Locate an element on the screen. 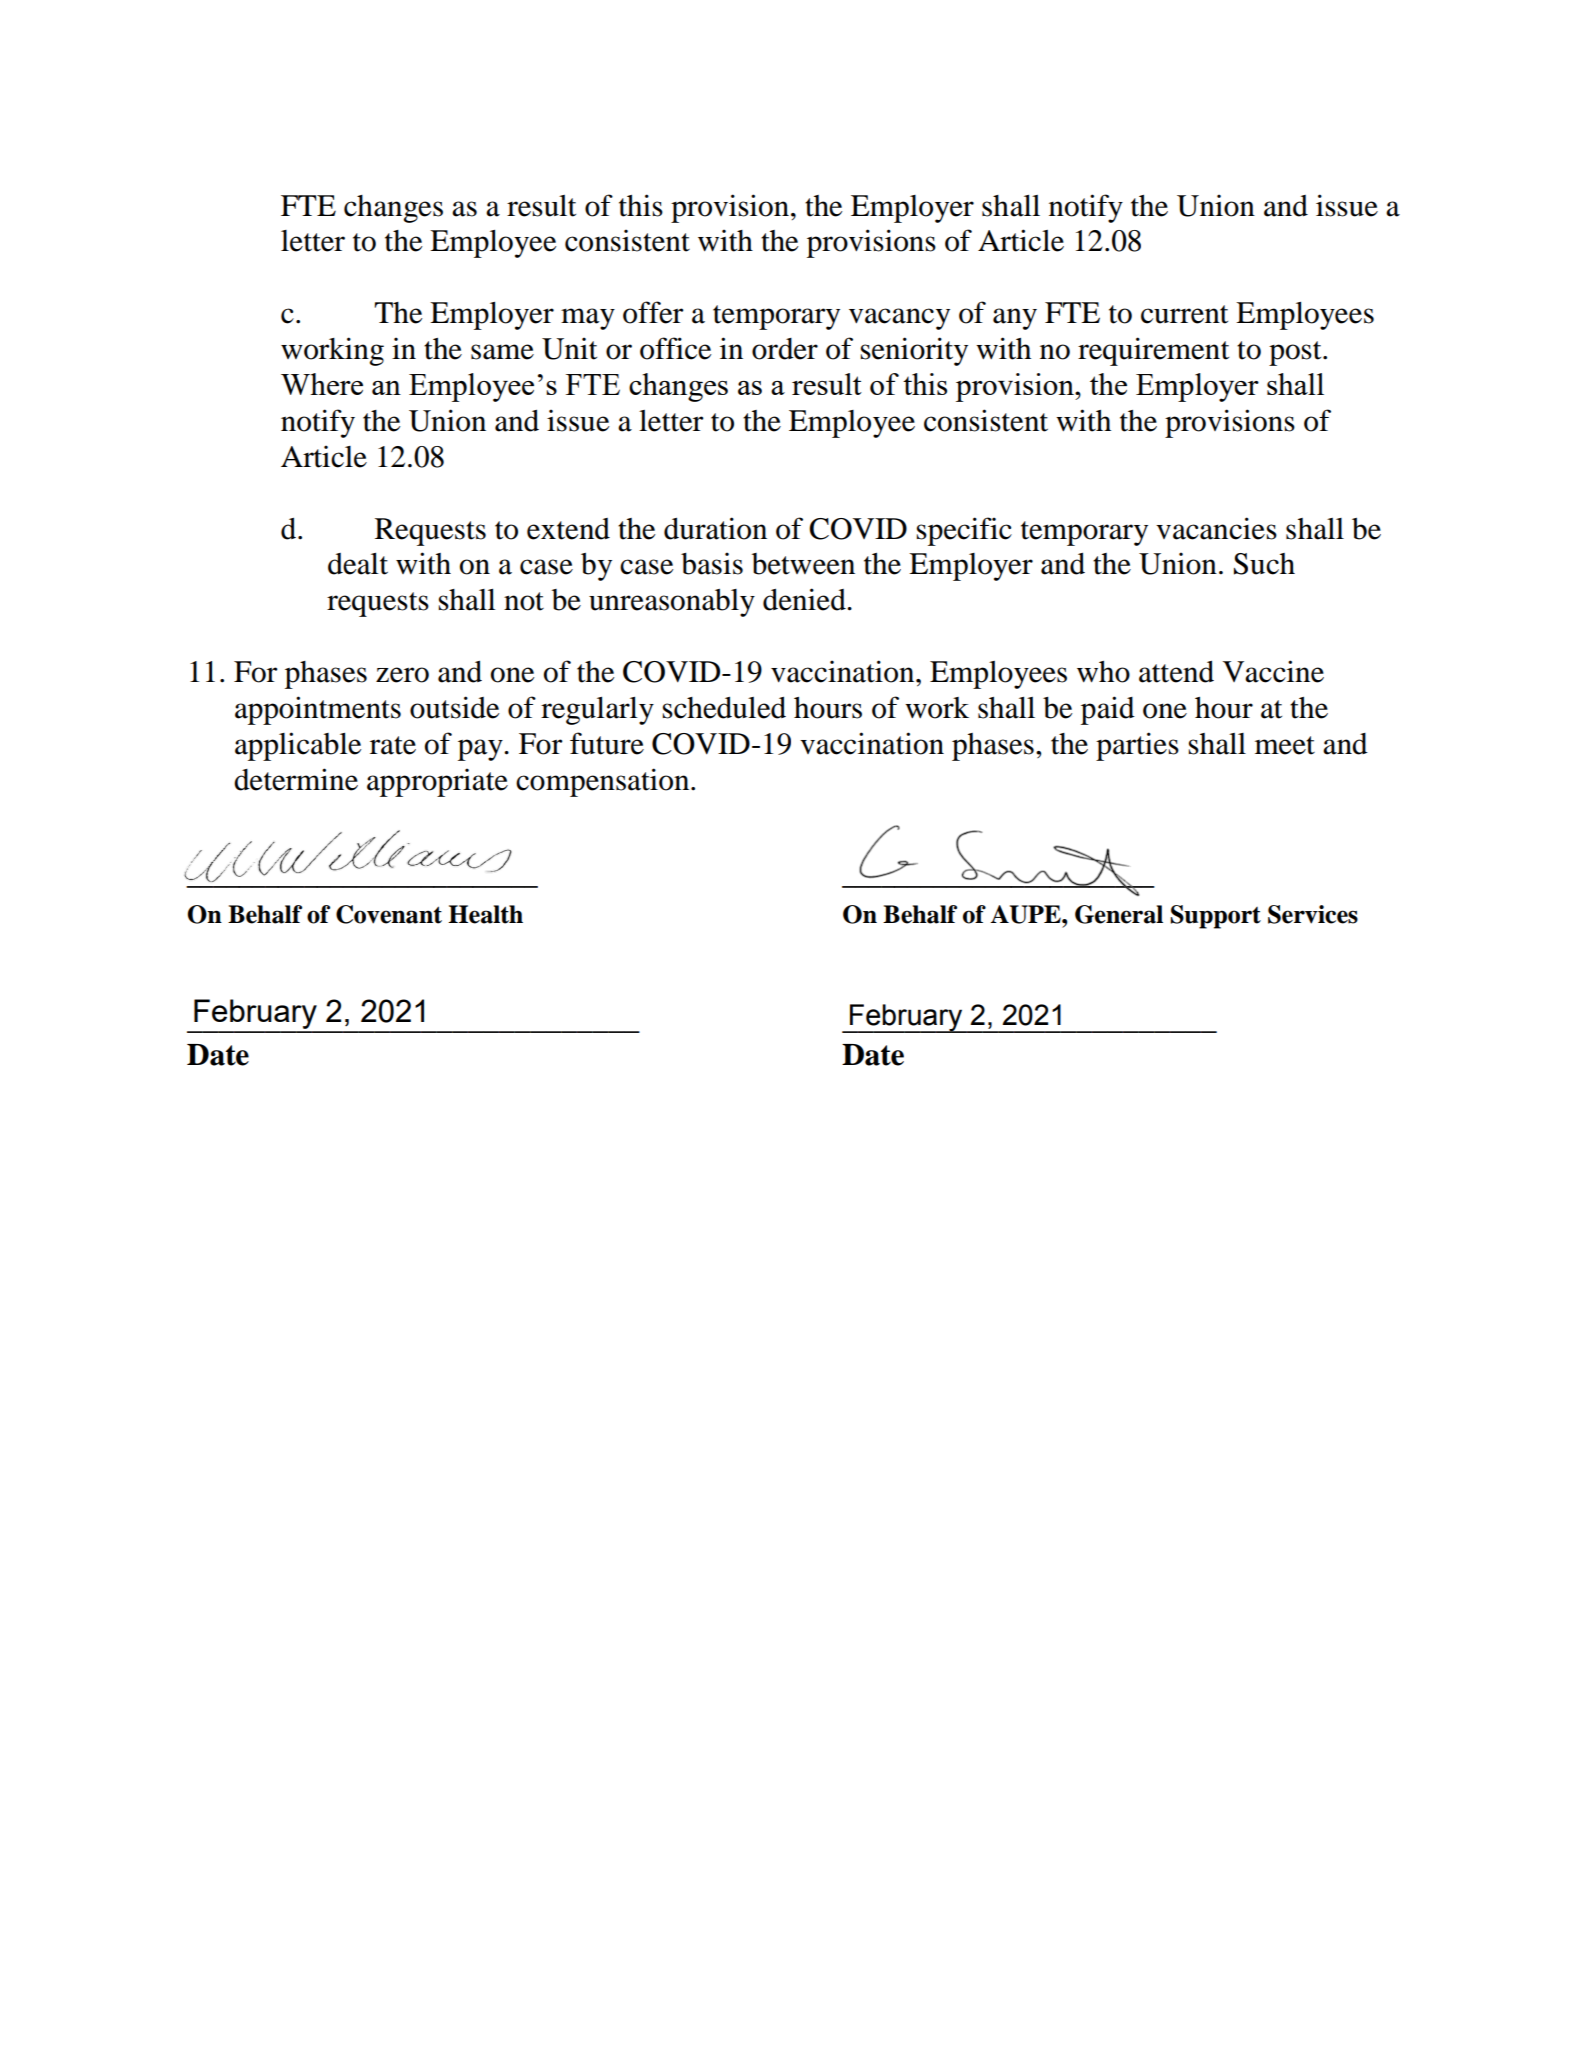 The height and width of the screenshot is (2059, 1591). same is located at coordinates (502, 352).
